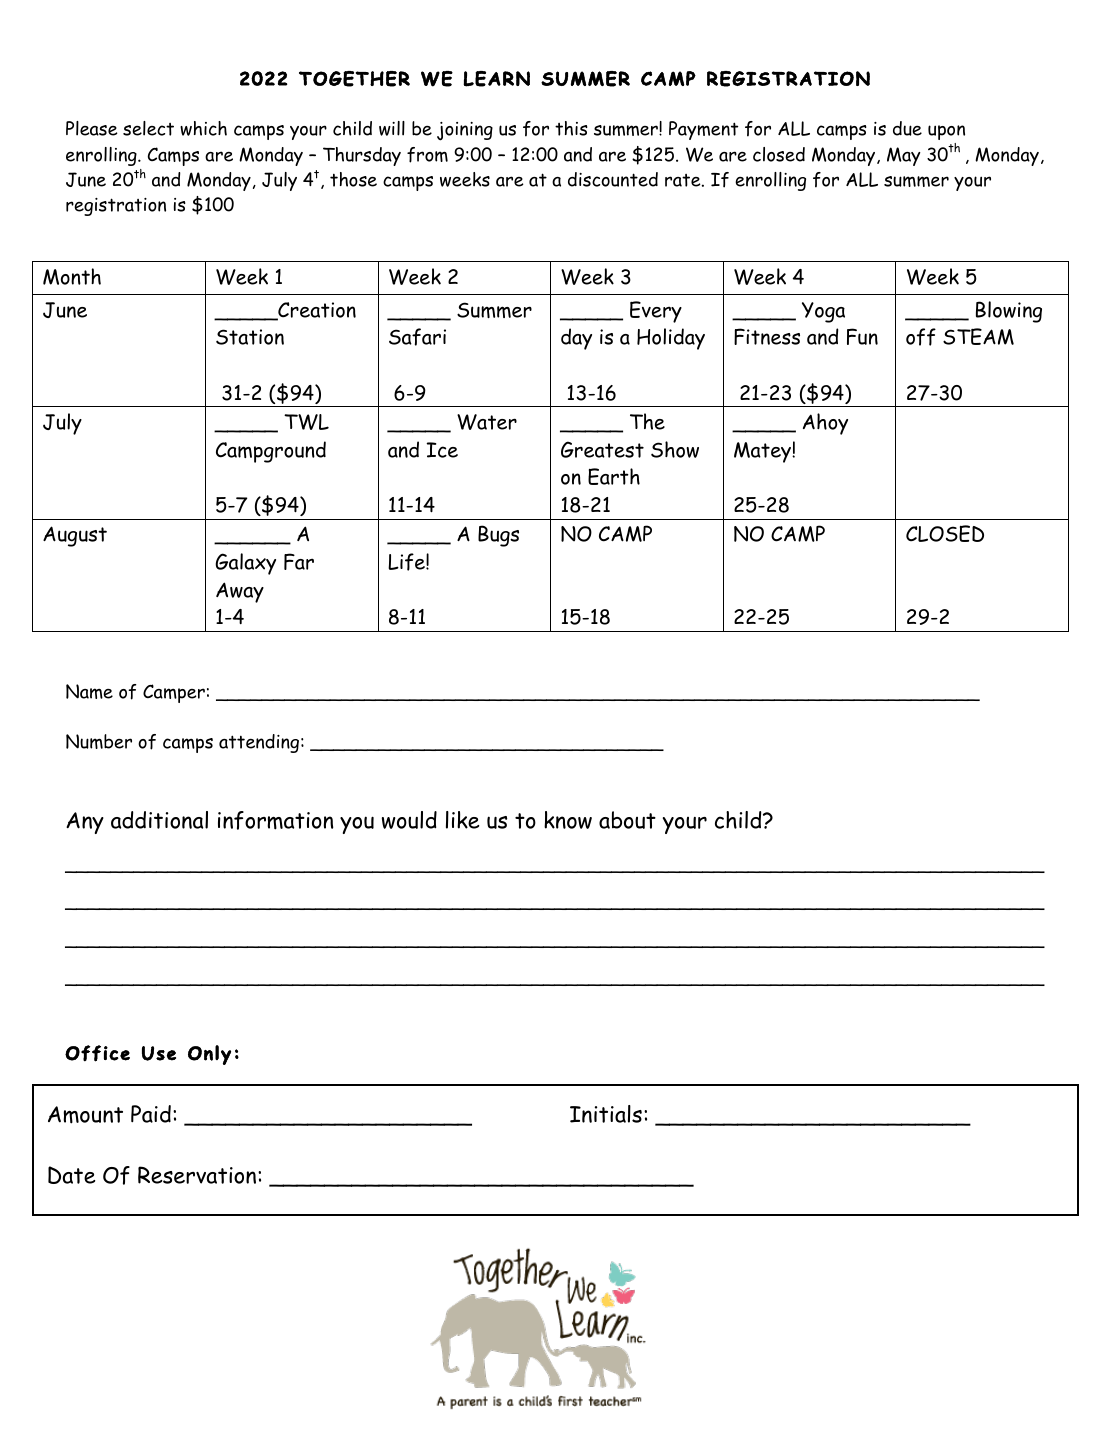 The image size is (1111, 1437). What do you see at coordinates (99, 741) in the document?
I see `Number` at bounding box center [99, 741].
